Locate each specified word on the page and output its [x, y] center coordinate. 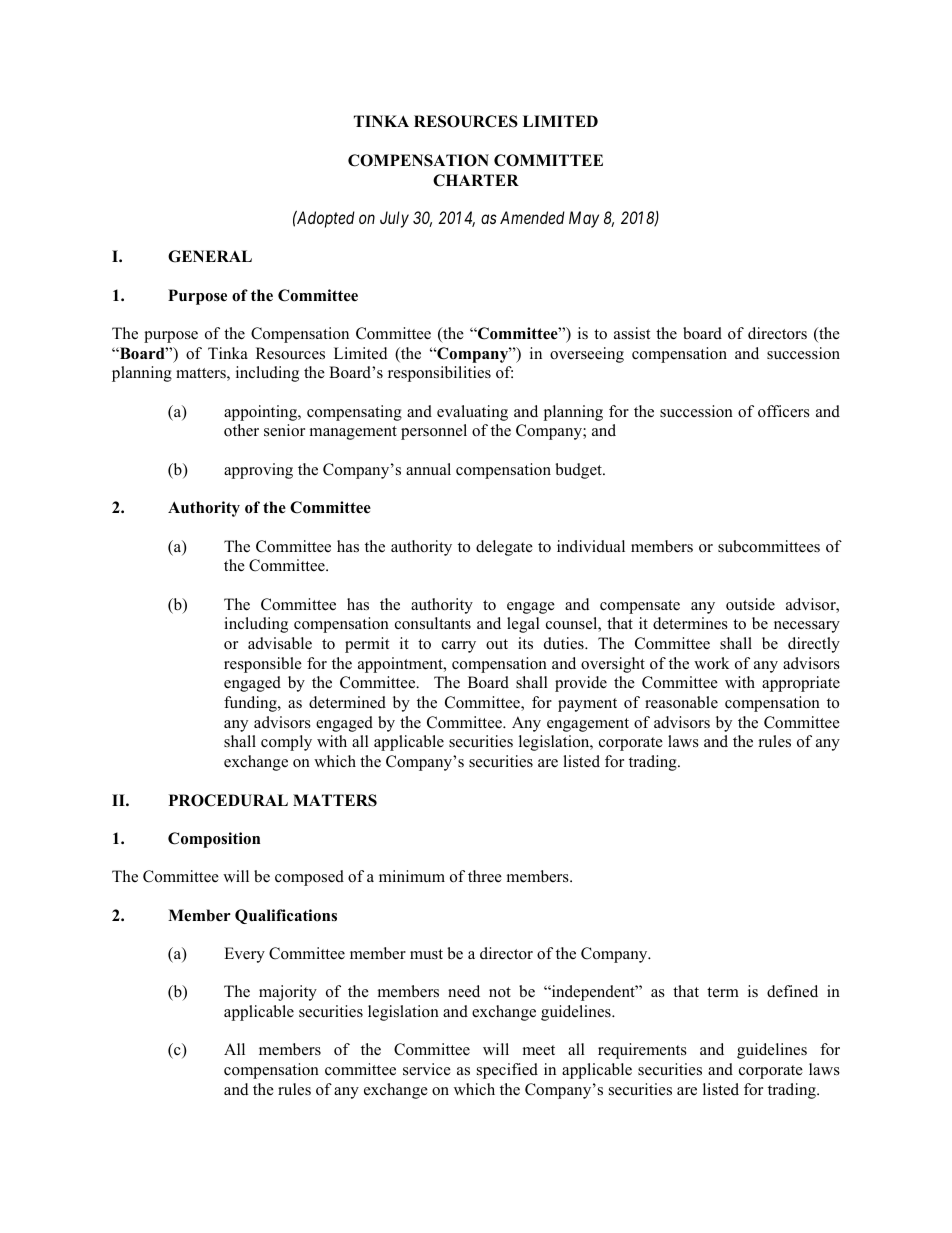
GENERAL [210, 256]
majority [288, 993]
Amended [532, 217]
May [584, 219]
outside [750, 604]
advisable [280, 643]
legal [523, 625]
